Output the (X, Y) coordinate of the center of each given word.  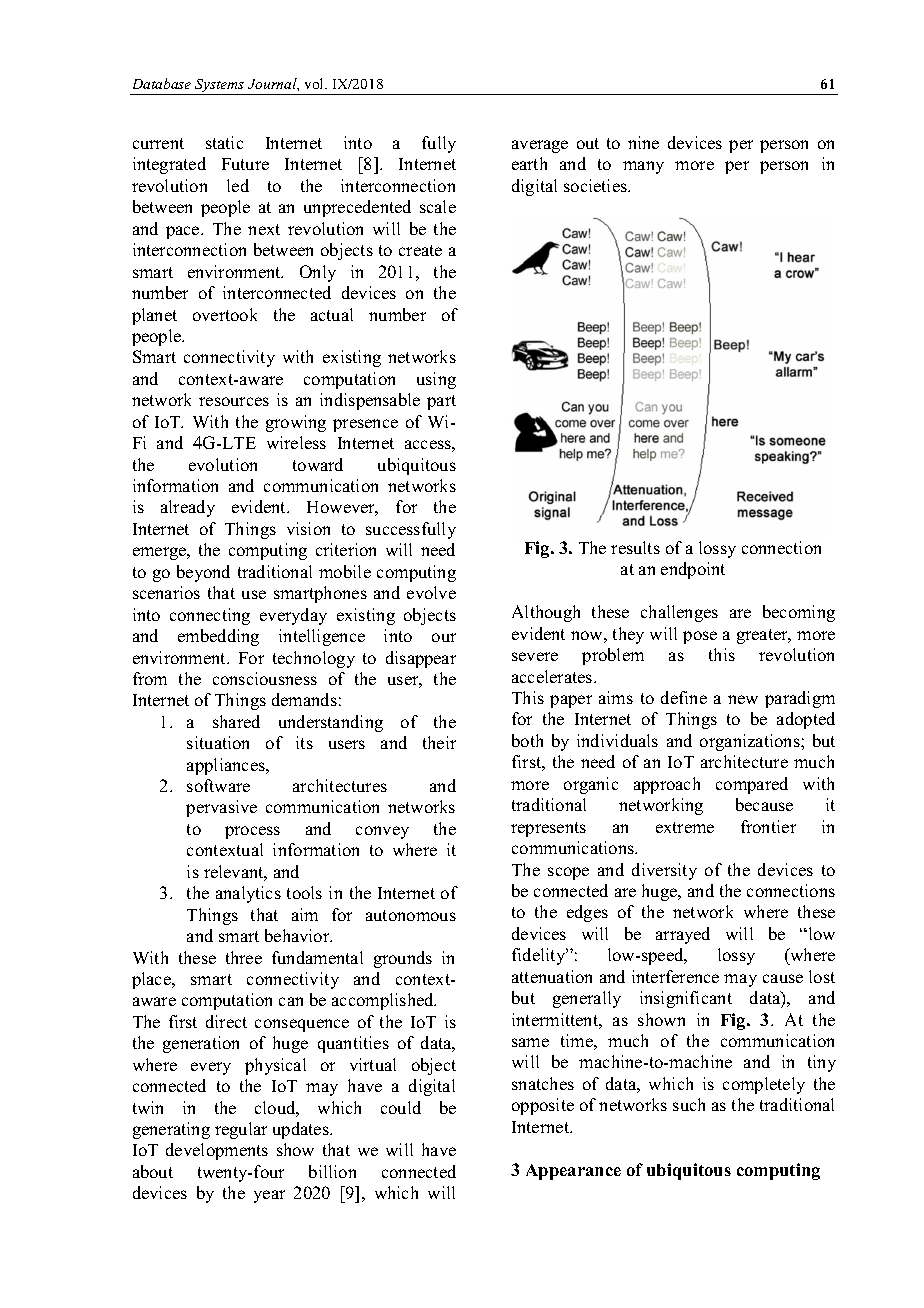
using (436, 380)
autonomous (411, 915)
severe (535, 656)
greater (763, 636)
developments (217, 1151)
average (540, 146)
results (635, 547)
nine (643, 142)
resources (234, 401)
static (224, 142)
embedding (218, 637)
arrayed (683, 935)
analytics (248, 894)
